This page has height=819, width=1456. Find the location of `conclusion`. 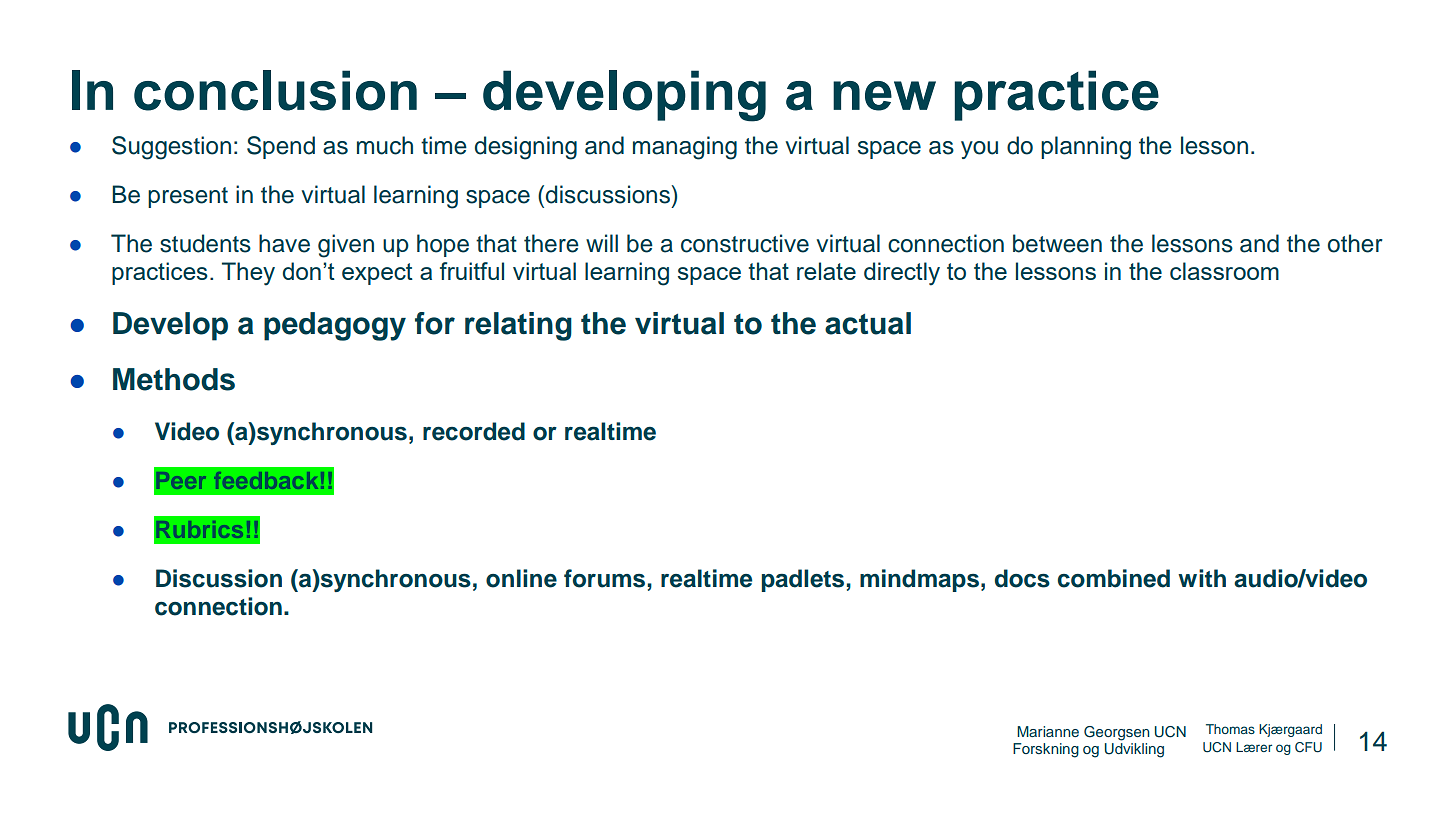

conclusion is located at coordinates (275, 90).
